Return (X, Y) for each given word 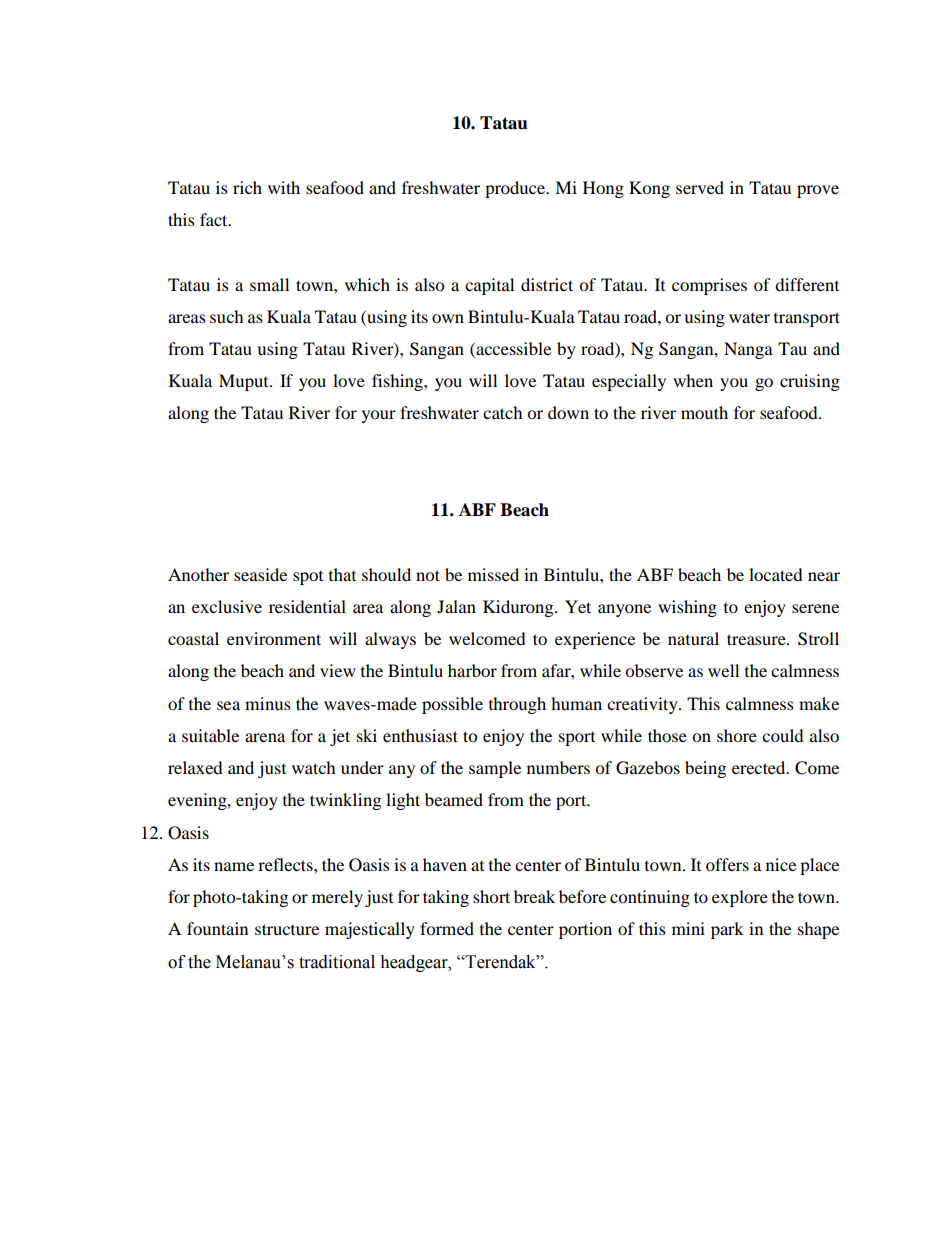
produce (516, 189)
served (700, 187)
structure (287, 929)
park (727, 930)
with (284, 187)
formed (447, 928)
